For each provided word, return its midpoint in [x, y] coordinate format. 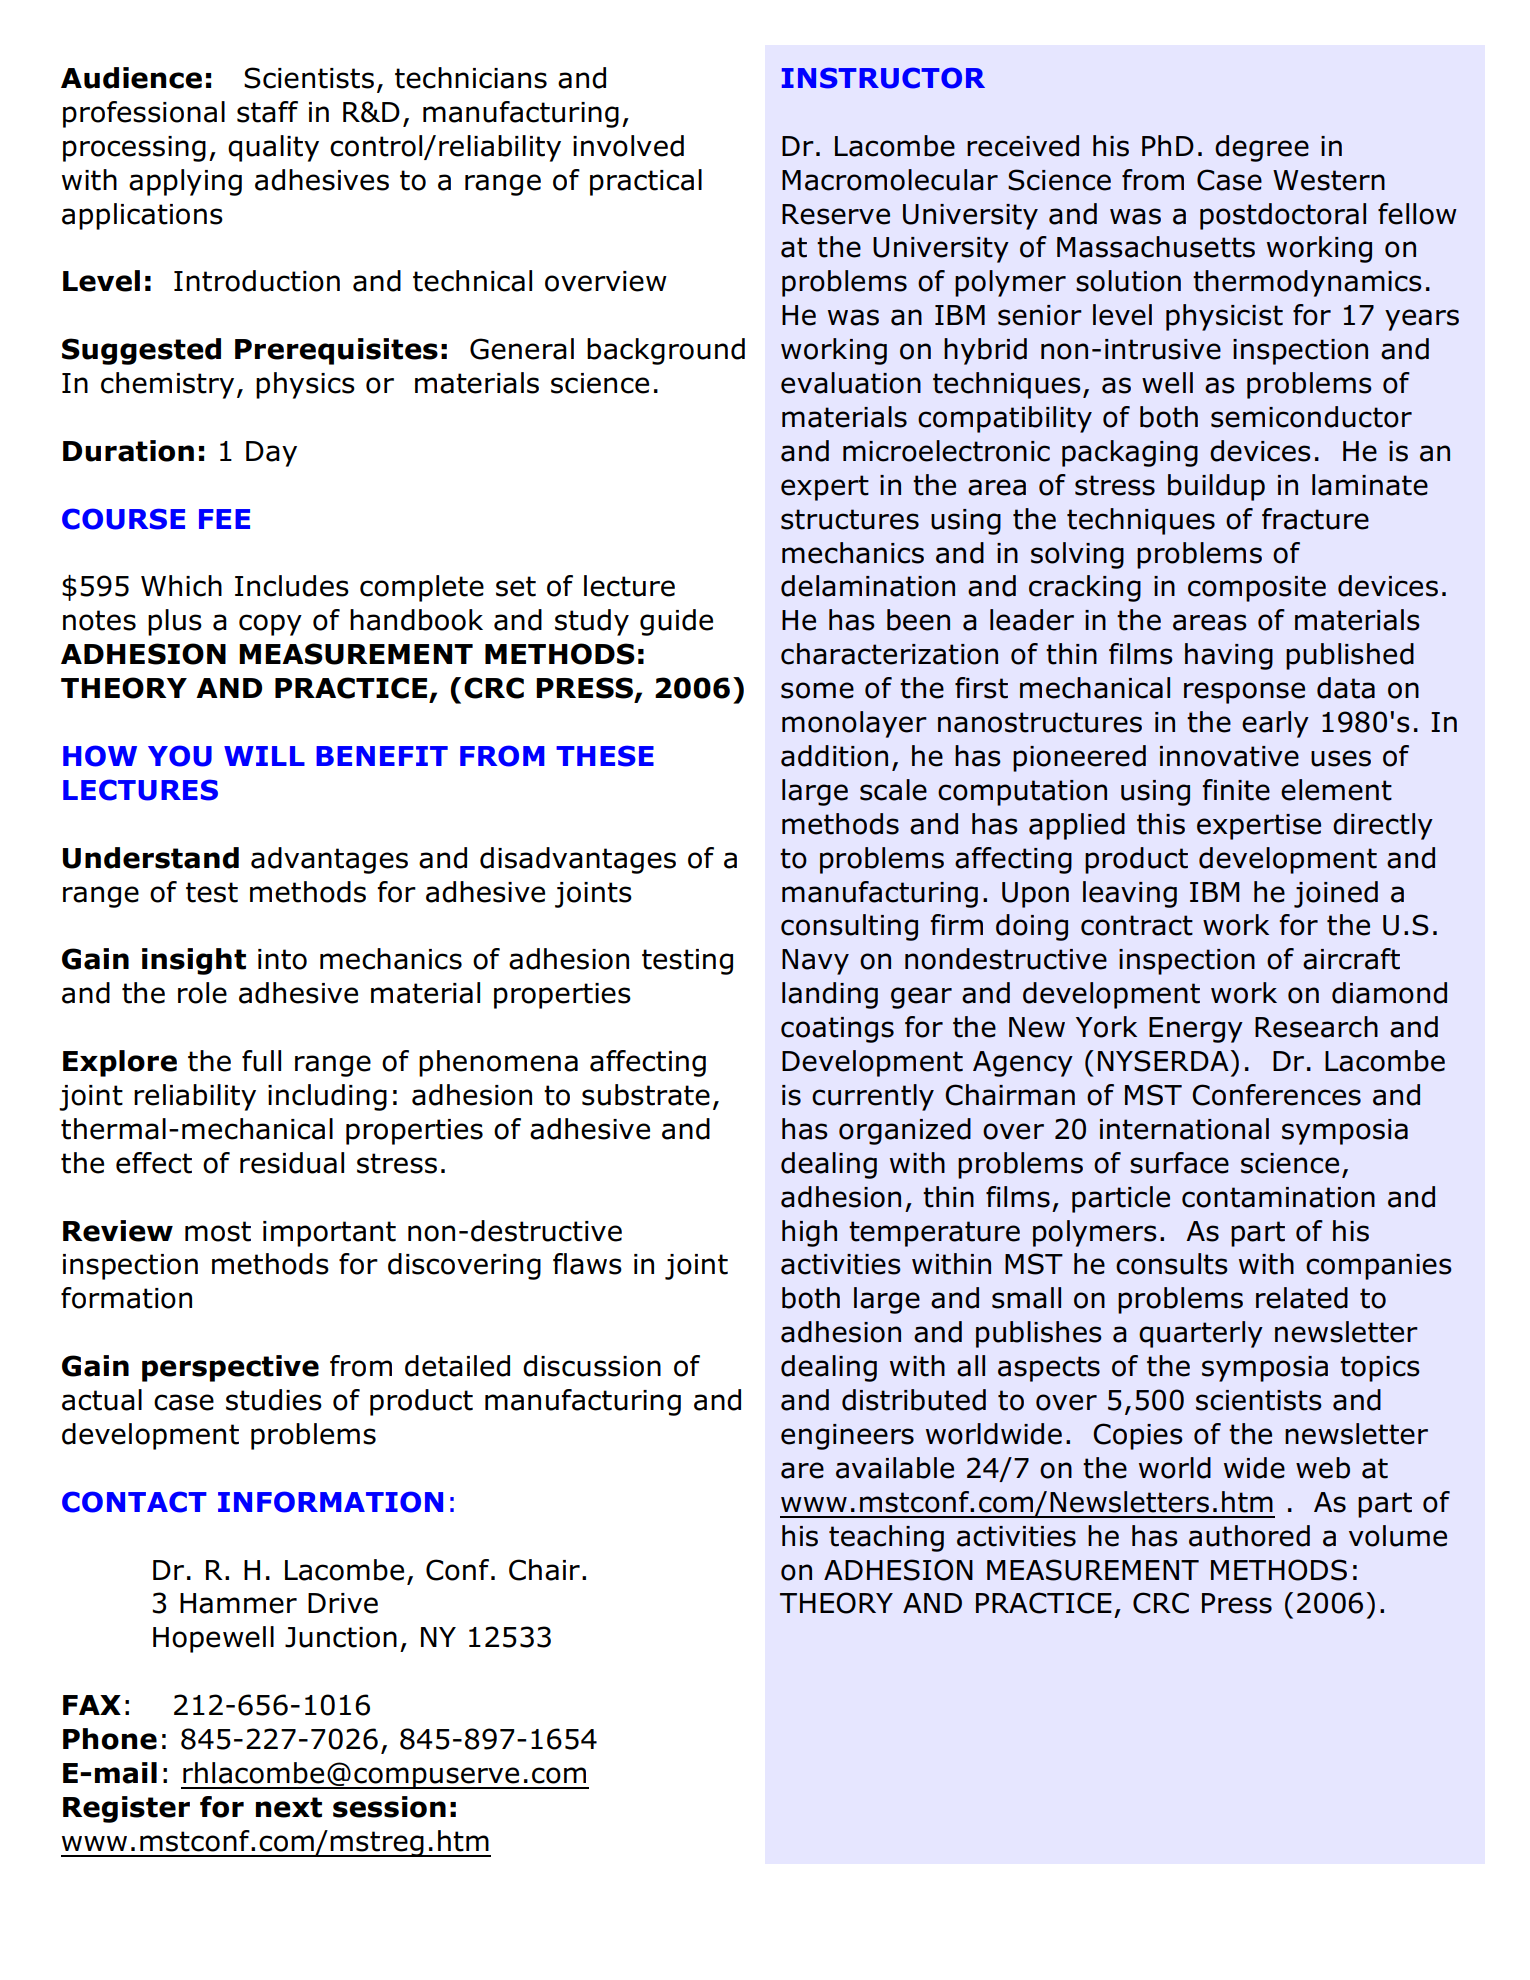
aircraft [1351, 959]
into [282, 959]
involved [628, 146]
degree [1262, 148]
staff [267, 112]
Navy [815, 962]
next [289, 1807]
